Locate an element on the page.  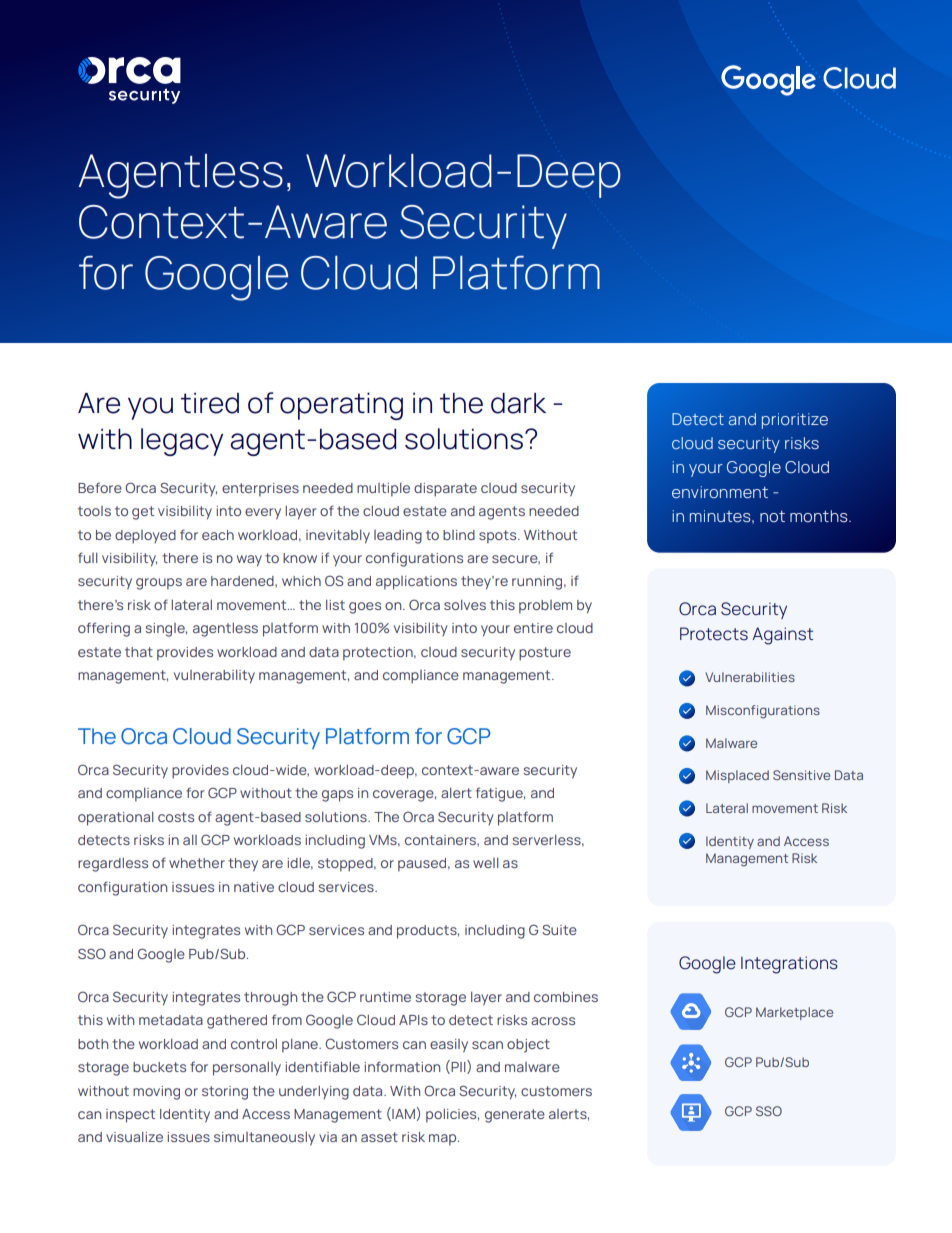
dark is located at coordinates (518, 403).
